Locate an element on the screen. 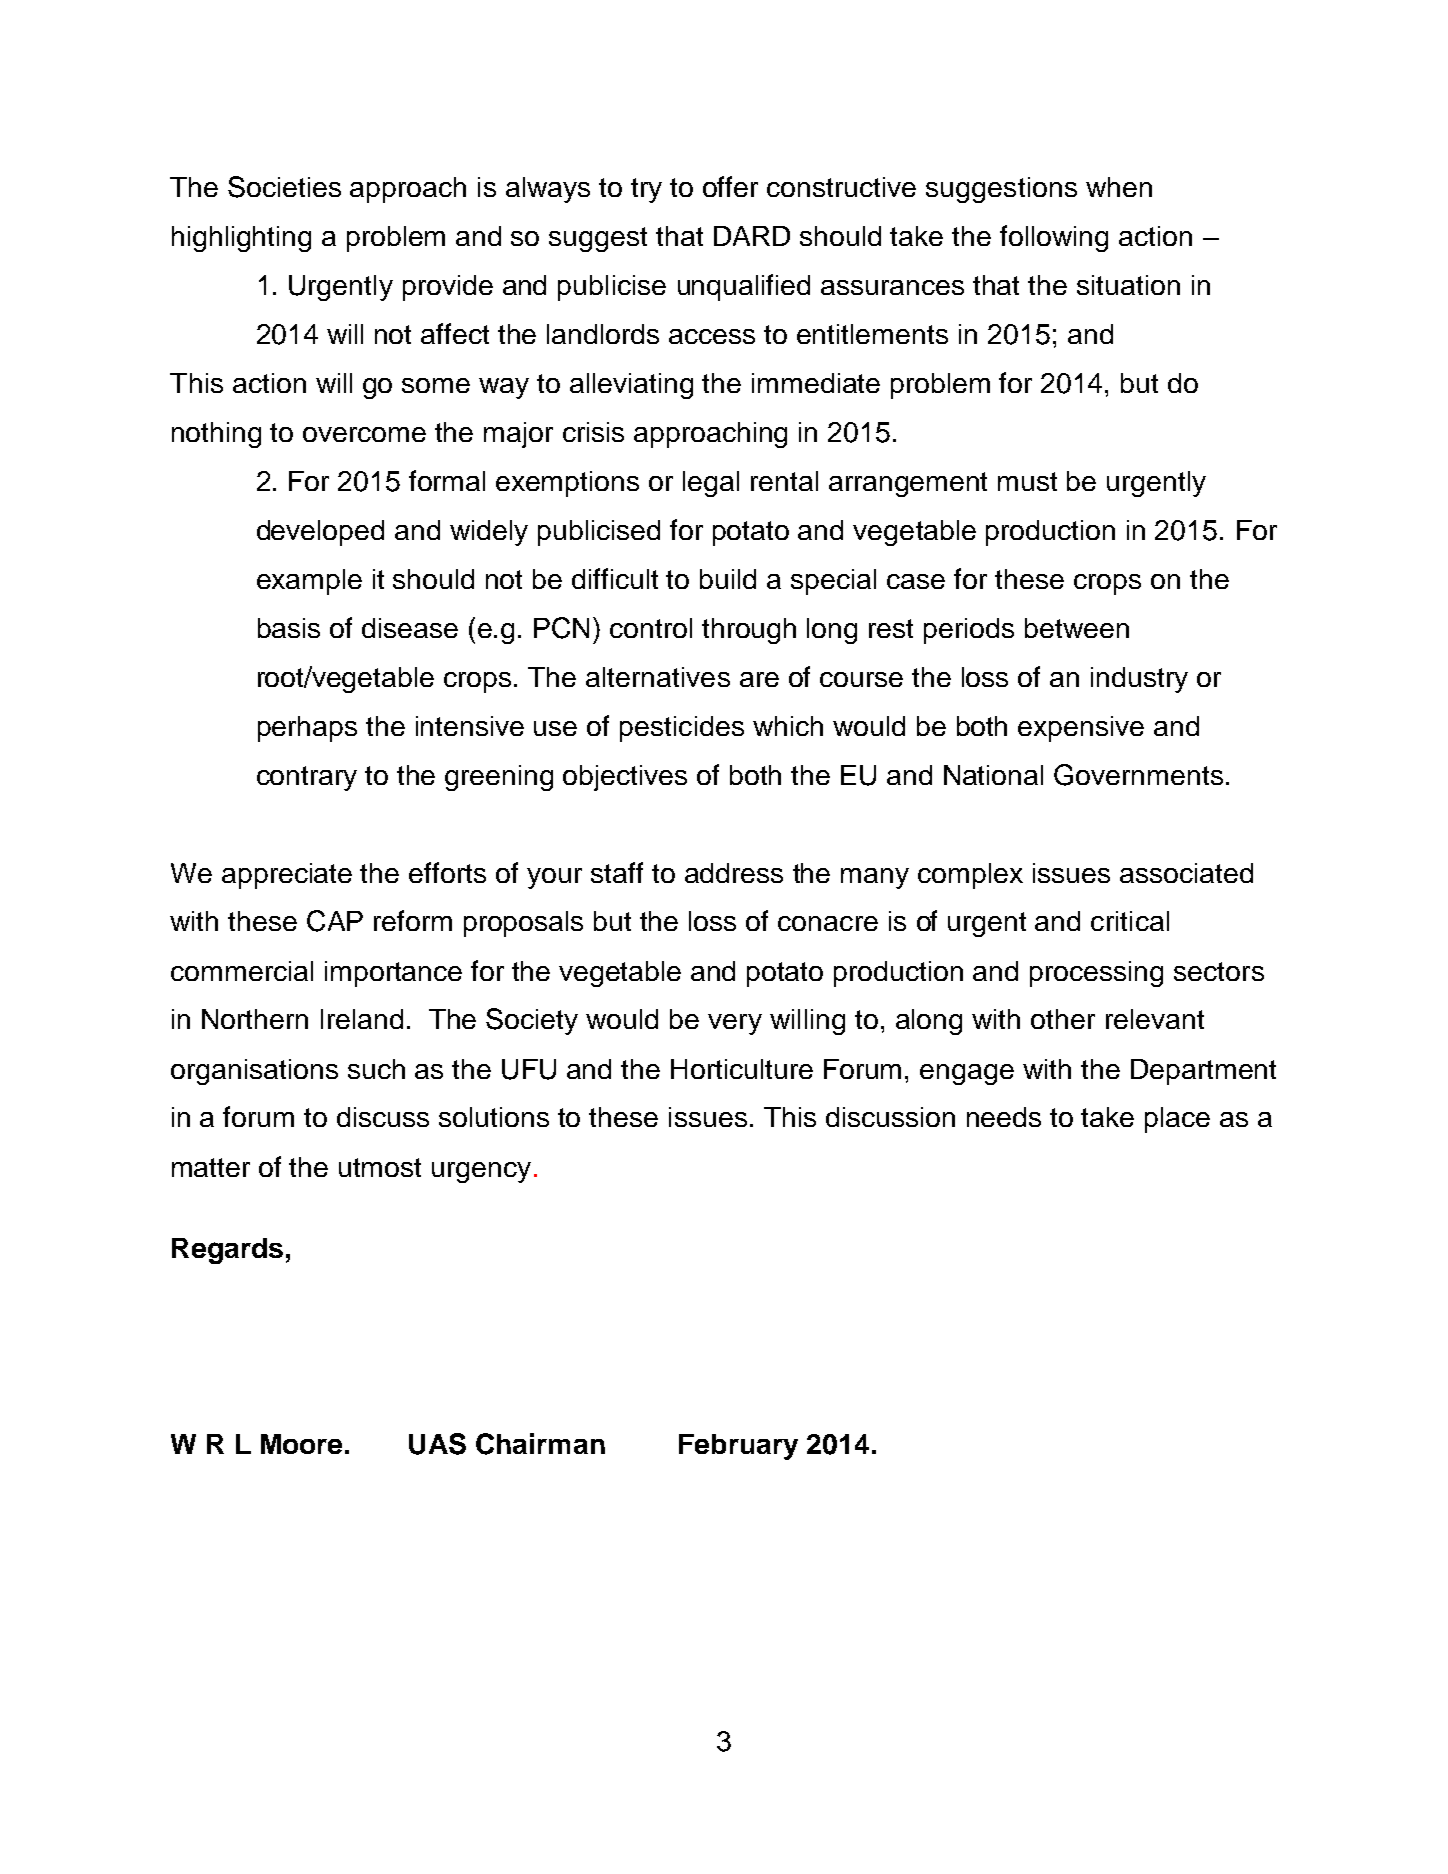 The height and width of the screenshot is (1874, 1448). UAS is located at coordinates (437, 1444).
